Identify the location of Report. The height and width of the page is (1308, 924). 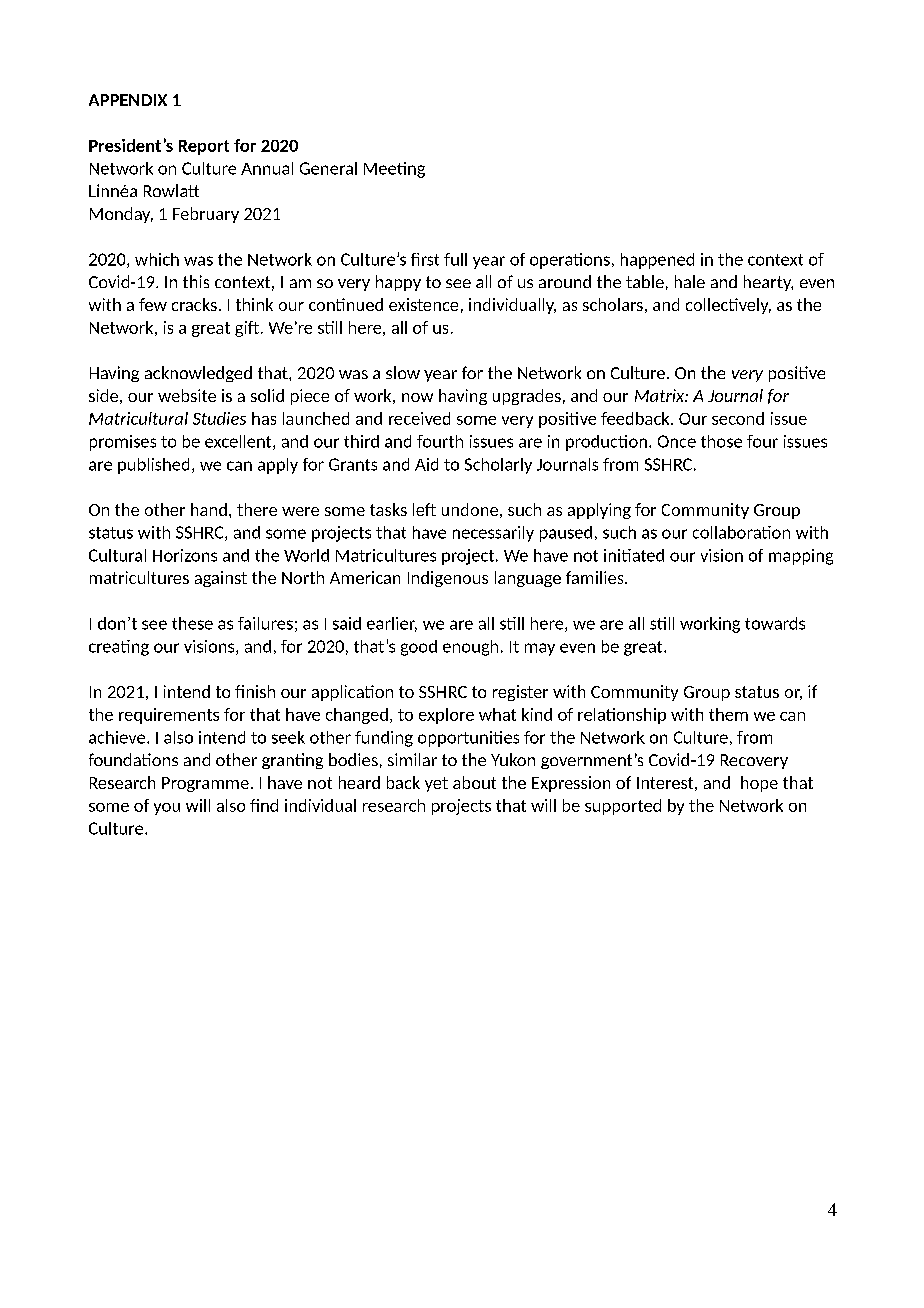
(204, 147).
